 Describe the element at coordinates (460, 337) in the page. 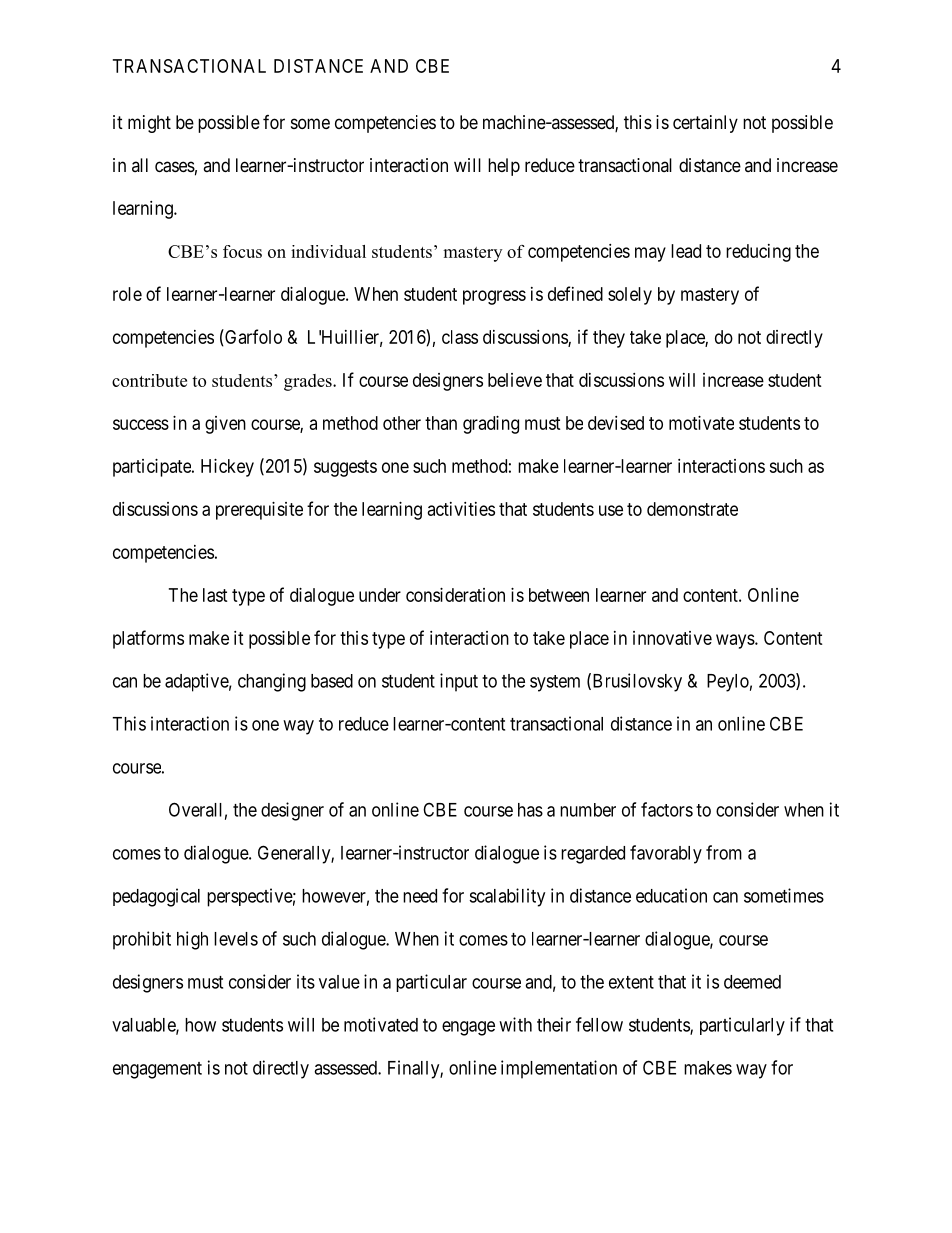

I see `class` at that location.
